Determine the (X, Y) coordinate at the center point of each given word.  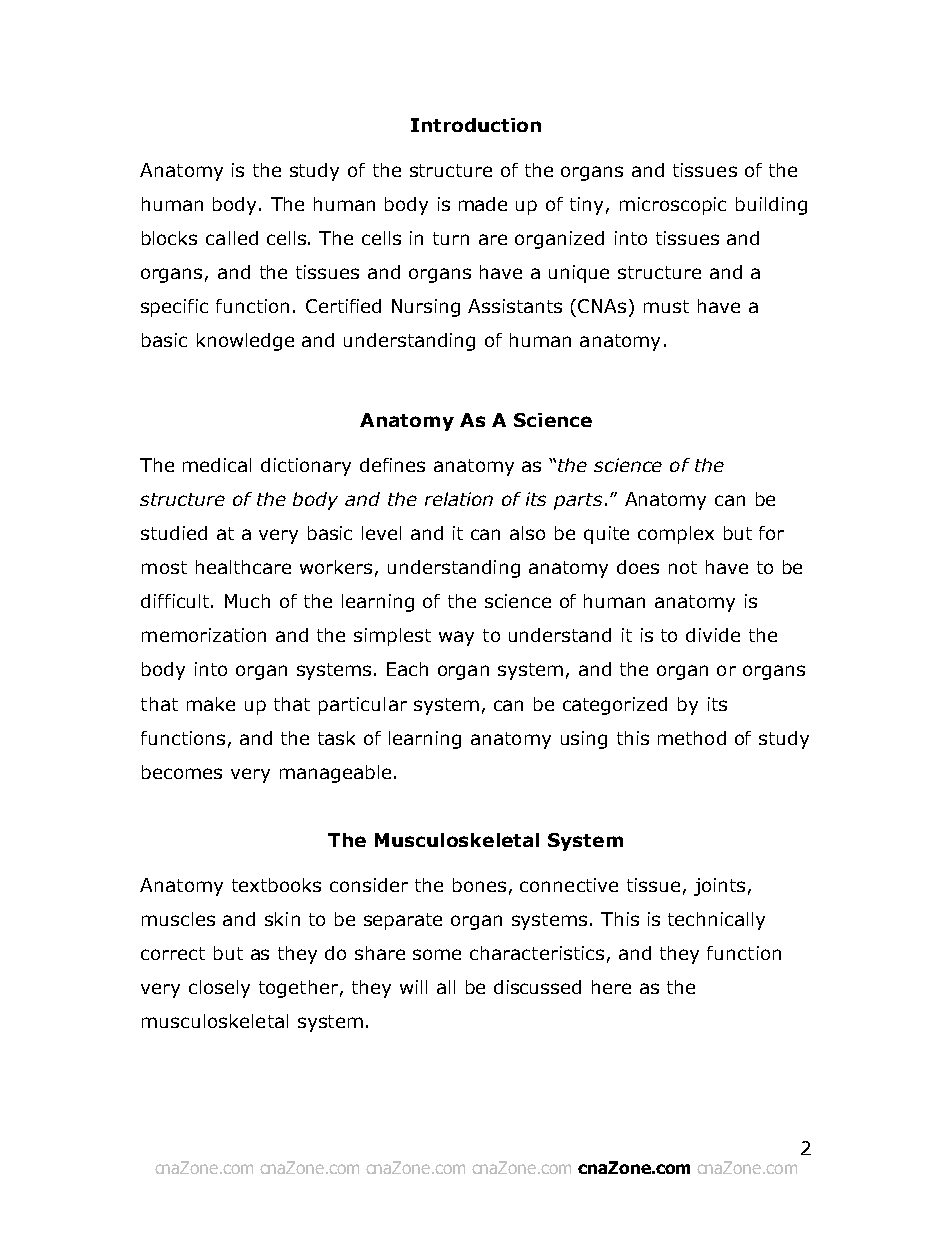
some (437, 954)
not (683, 567)
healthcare (243, 567)
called (232, 238)
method (692, 738)
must (666, 306)
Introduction (476, 125)
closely (219, 989)
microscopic (673, 206)
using (584, 740)
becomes (182, 772)
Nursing (426, 308)
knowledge (245, 342)
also (527, 533)
